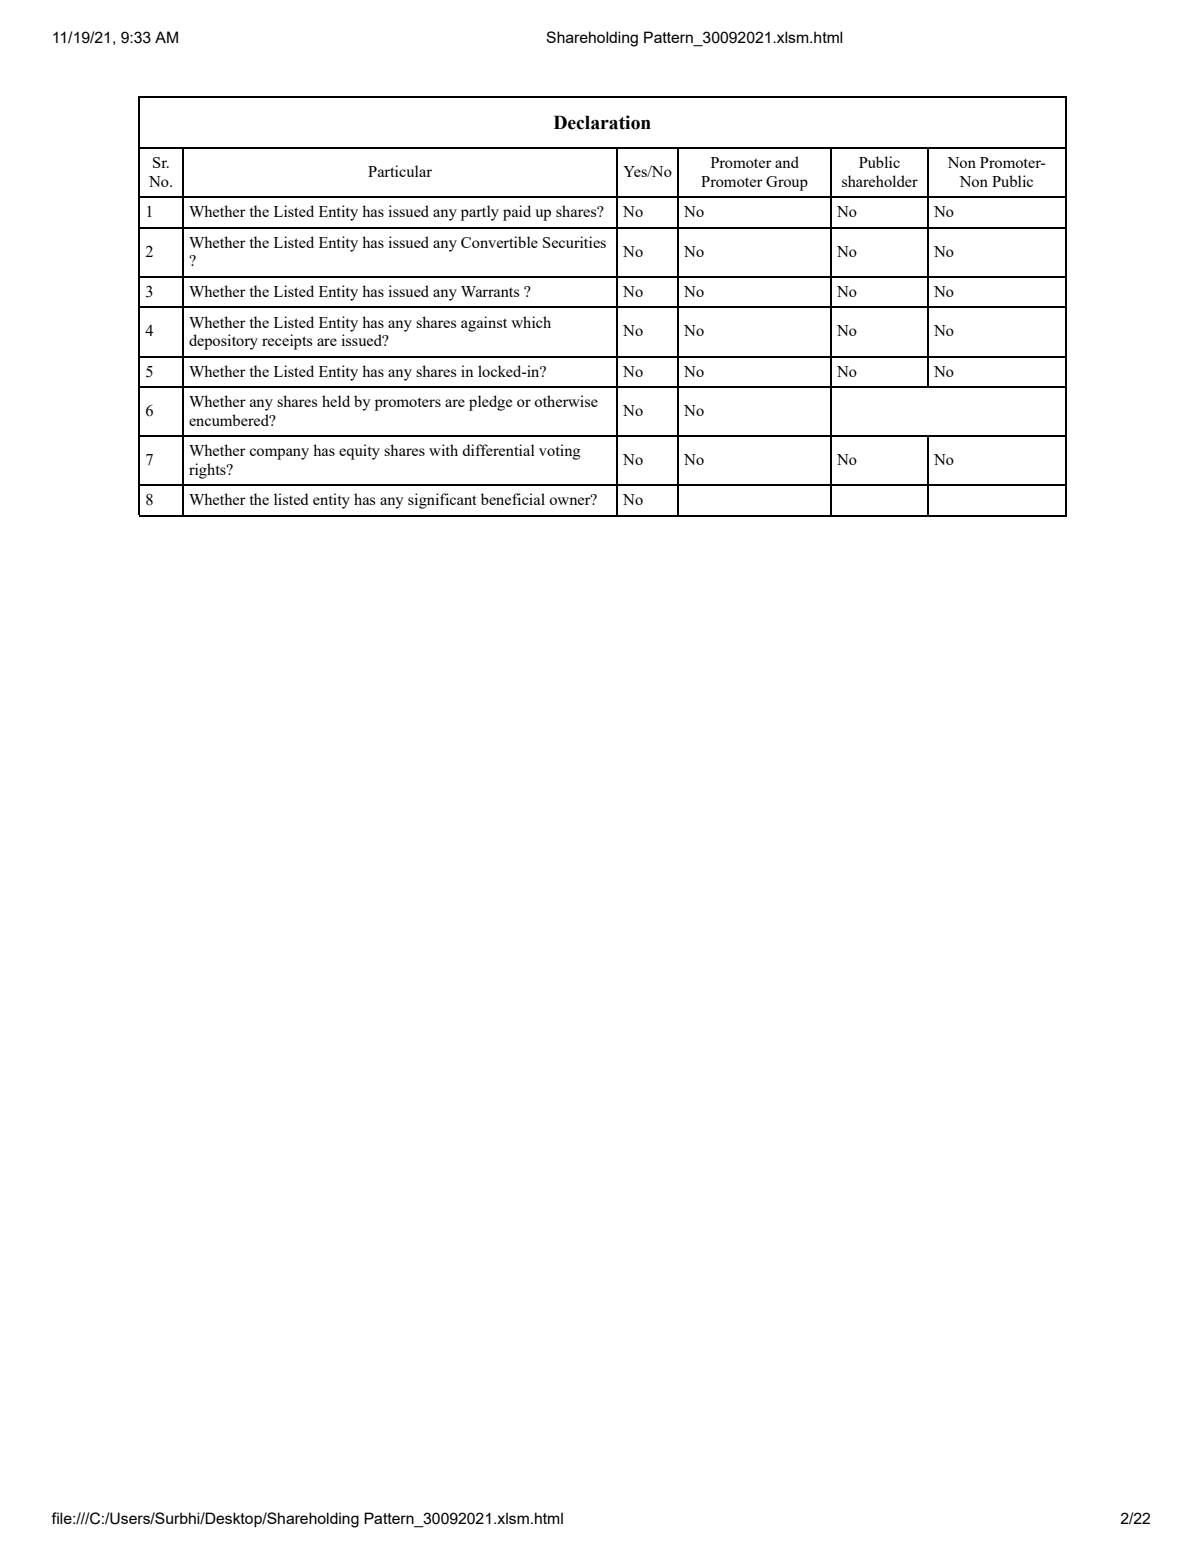  Describe the element at coordinates (336, 401) in the page. I see `held` at that location.
